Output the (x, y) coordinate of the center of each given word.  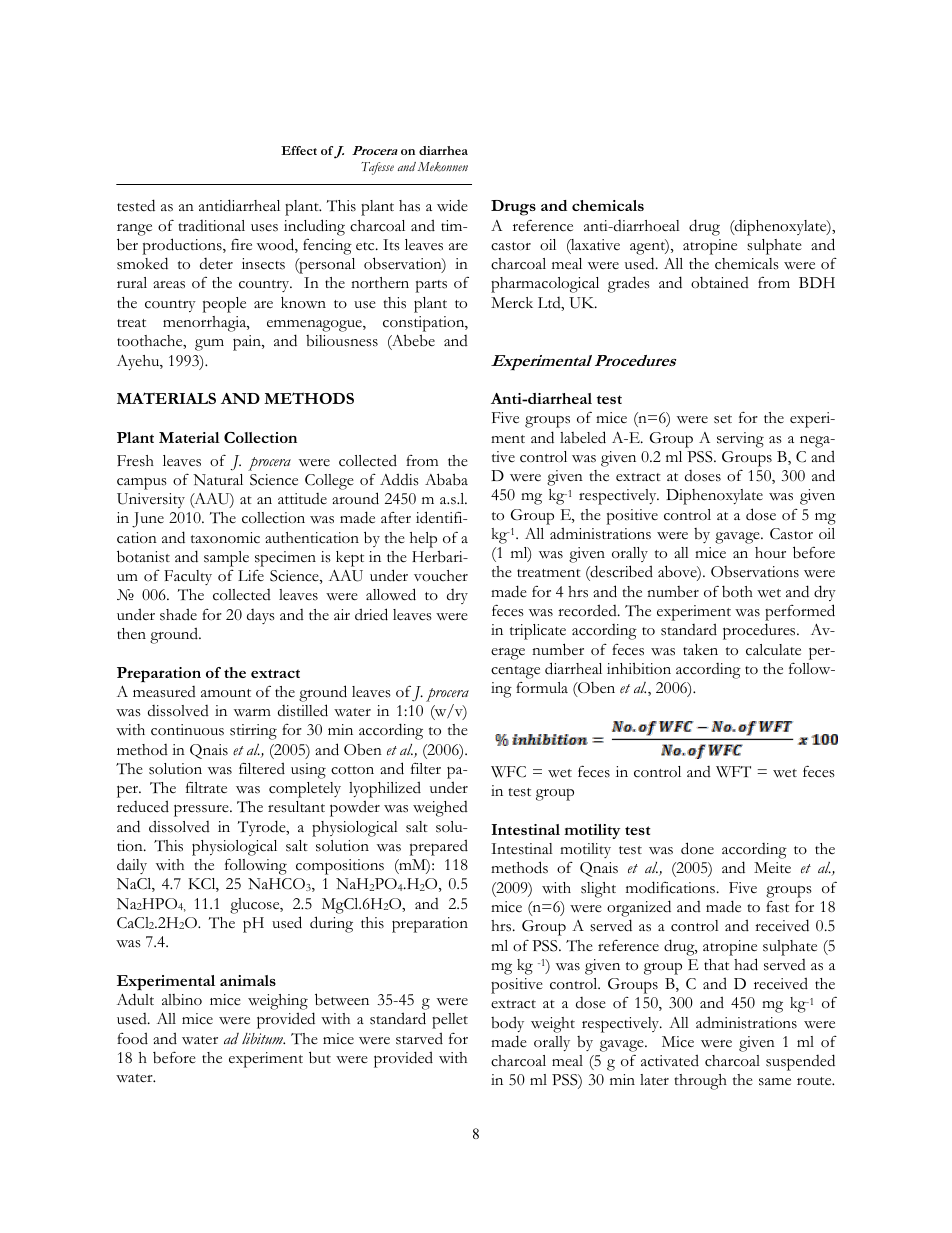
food (132, 1038)
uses (264, 228)
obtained (720, 283)
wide (452, 206)
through (701, 1082)
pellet (450, 1021)
